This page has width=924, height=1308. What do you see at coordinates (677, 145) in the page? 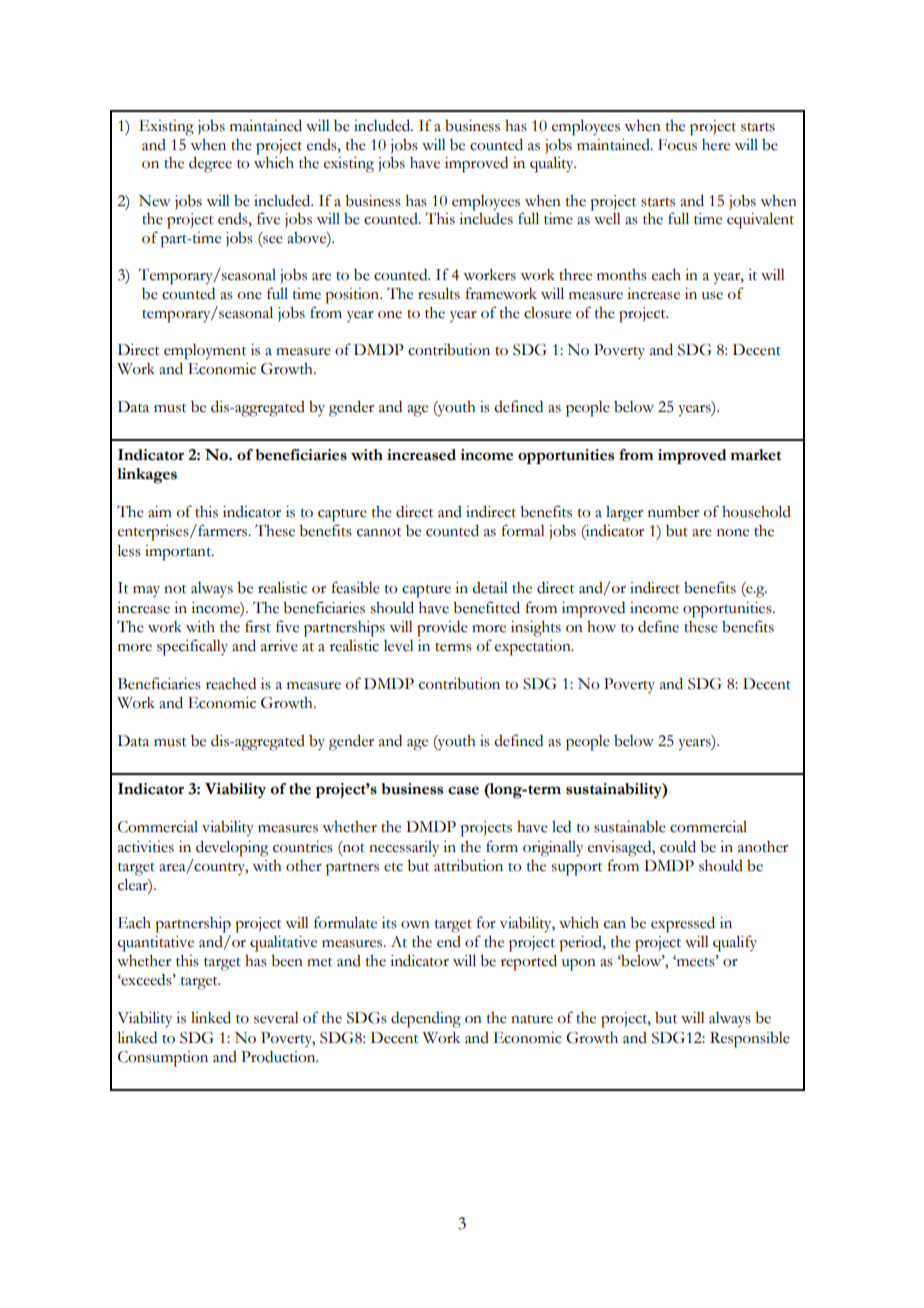
I see `Focus` at bounding box center [677, 145].
